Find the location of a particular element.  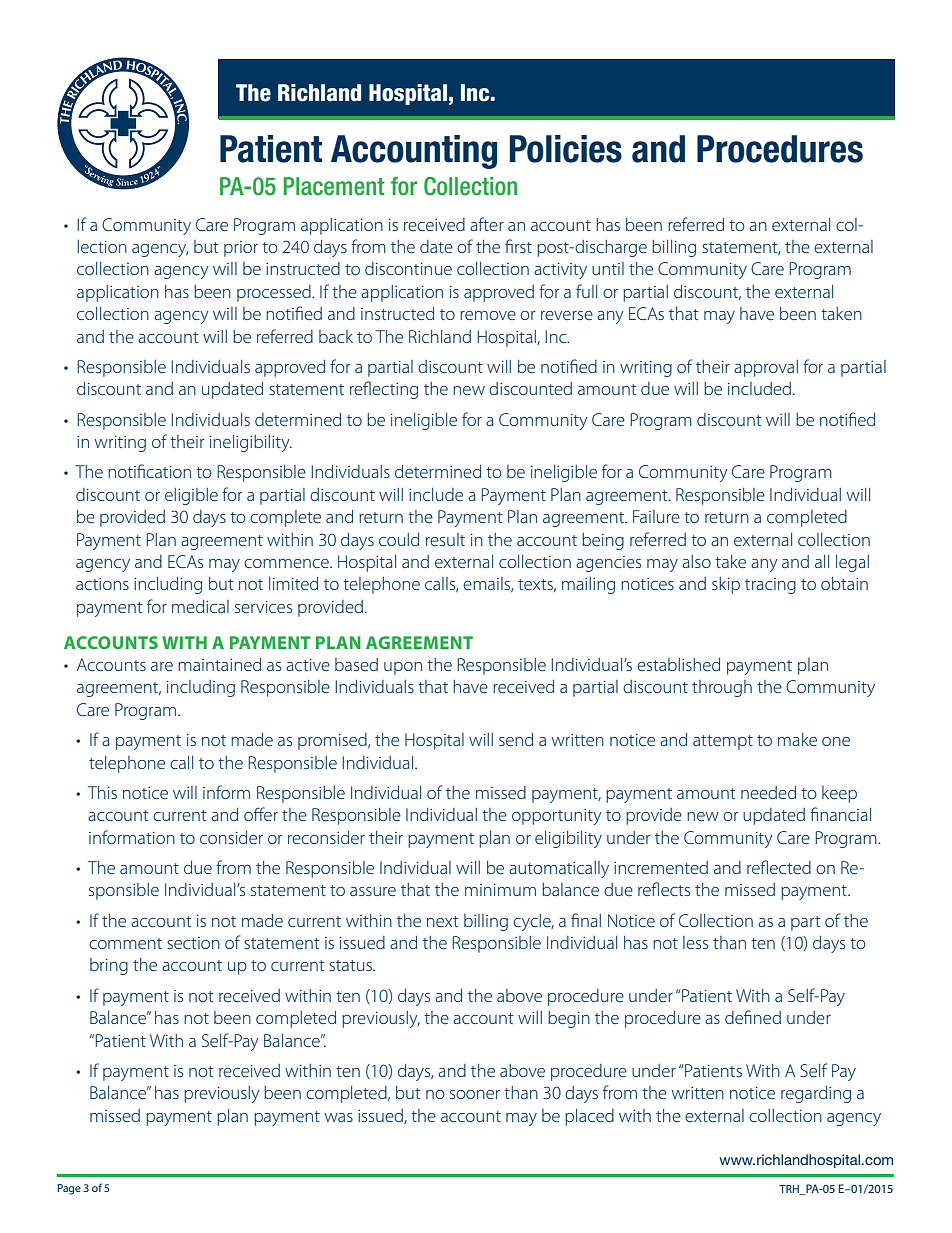

This is located at coordinates (102, 792).
